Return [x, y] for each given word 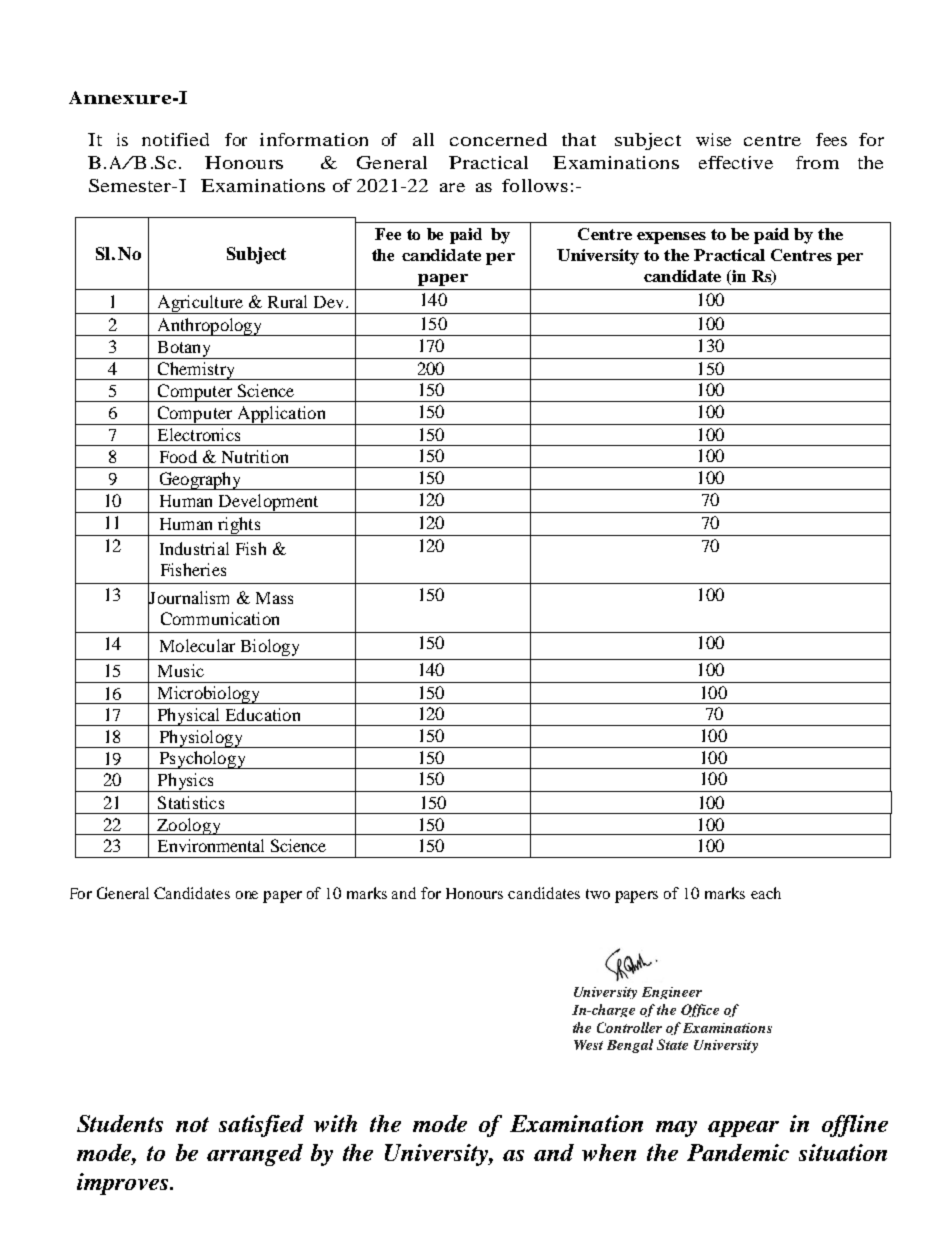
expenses [671, 238]
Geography [200, 481]
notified [175, 139]
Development [268, 503]
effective [736, 162]
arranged [255, 1155]
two [598, 894]
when [609, 1152]
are [452, 187]
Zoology [189, 826]
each [766, 893]
